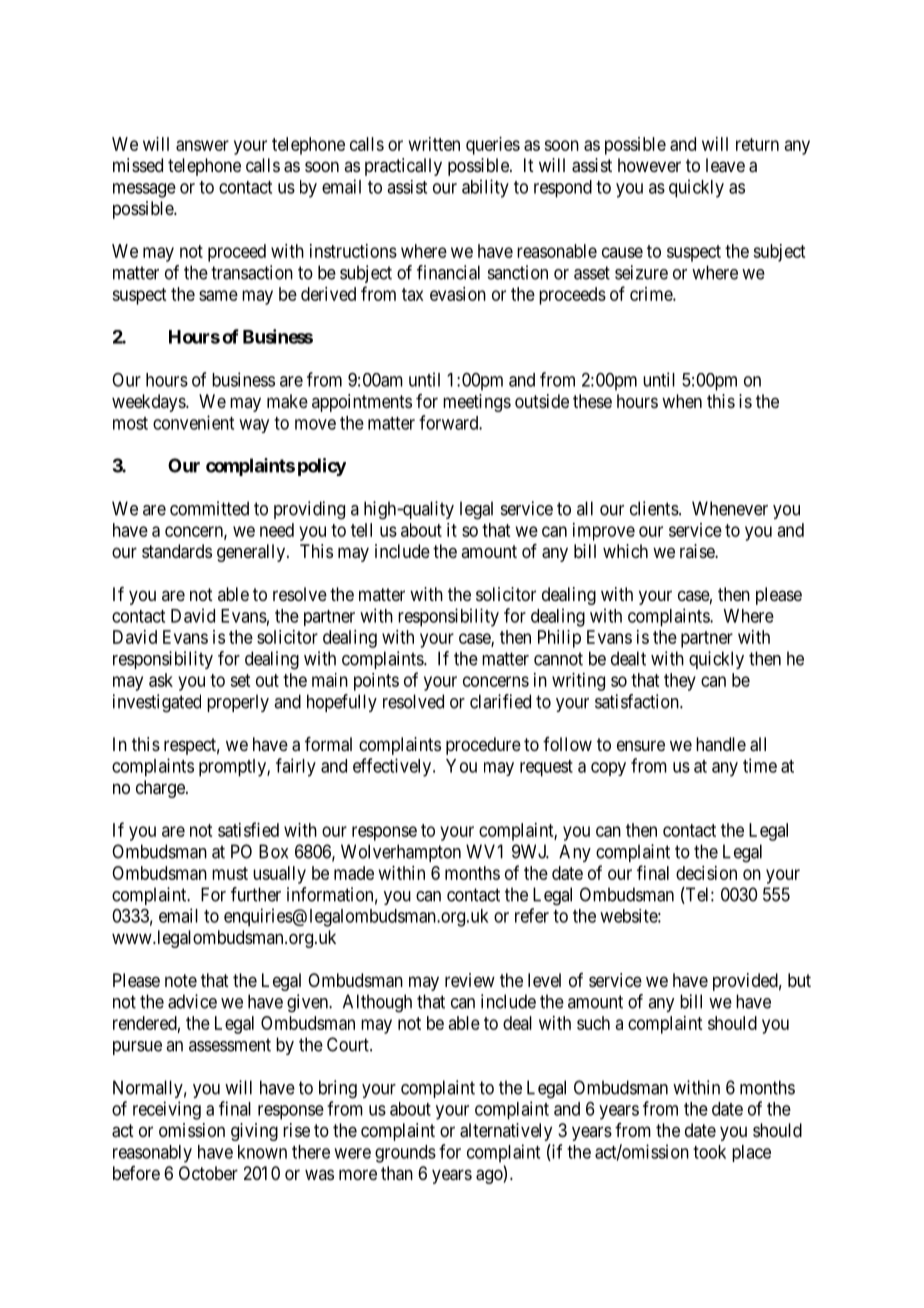 The image size is (924, 1308). Describe the element at coordinates (506, 1132) in the screenshot. I see `alternatively` at that location.
